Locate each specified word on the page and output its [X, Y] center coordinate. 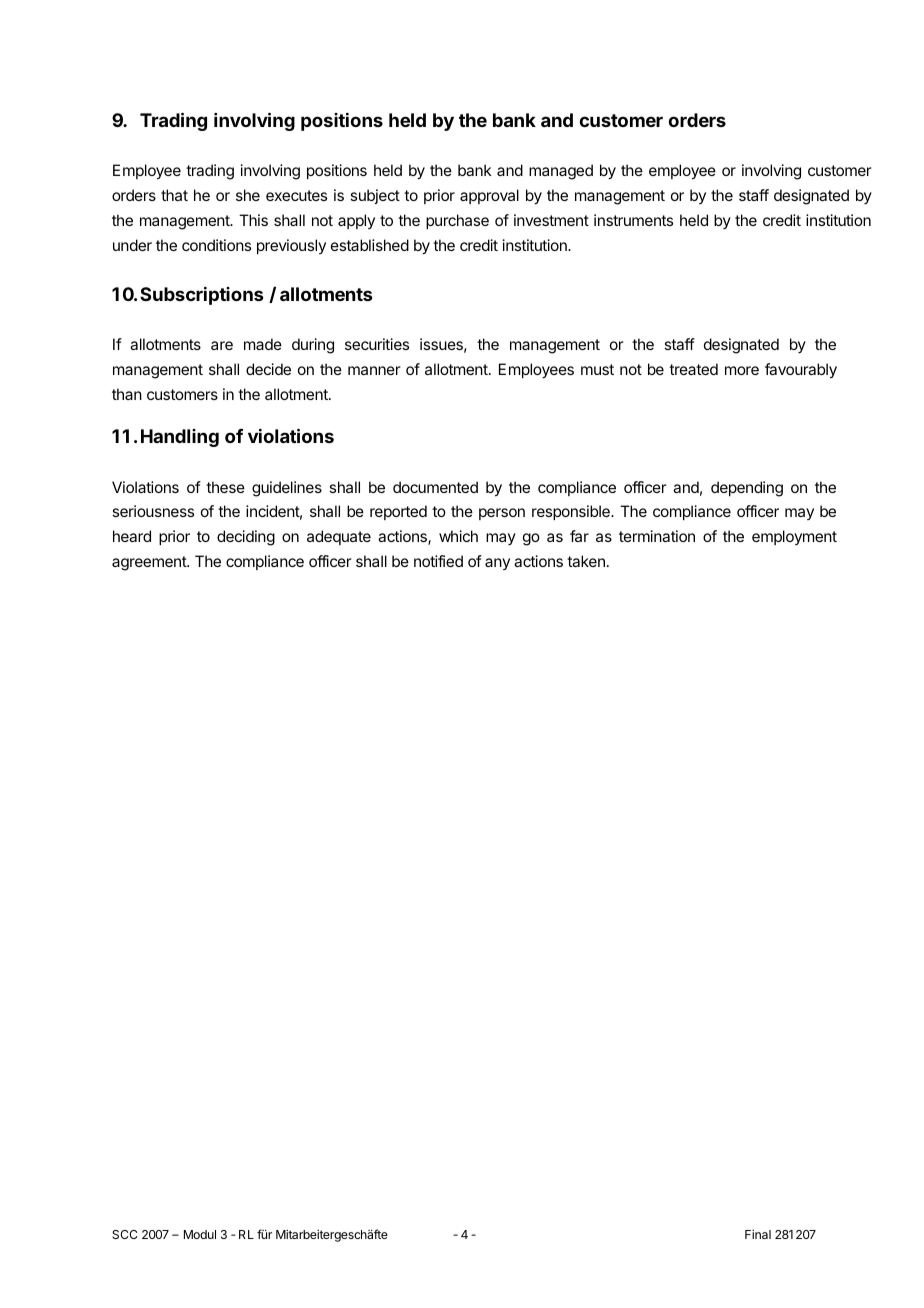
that [174, 195]
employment [794, 537]
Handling [180, 438]
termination [657, 536]
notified [438, 561]
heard [132, 536]
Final [758, 1234]
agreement [150, 563]
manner [374, 370]
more [742, 370]
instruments [633, 220]
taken [586, 561]
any [497, 564]
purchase [457, 221]
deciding [246, 538]
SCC [124, 1234]
